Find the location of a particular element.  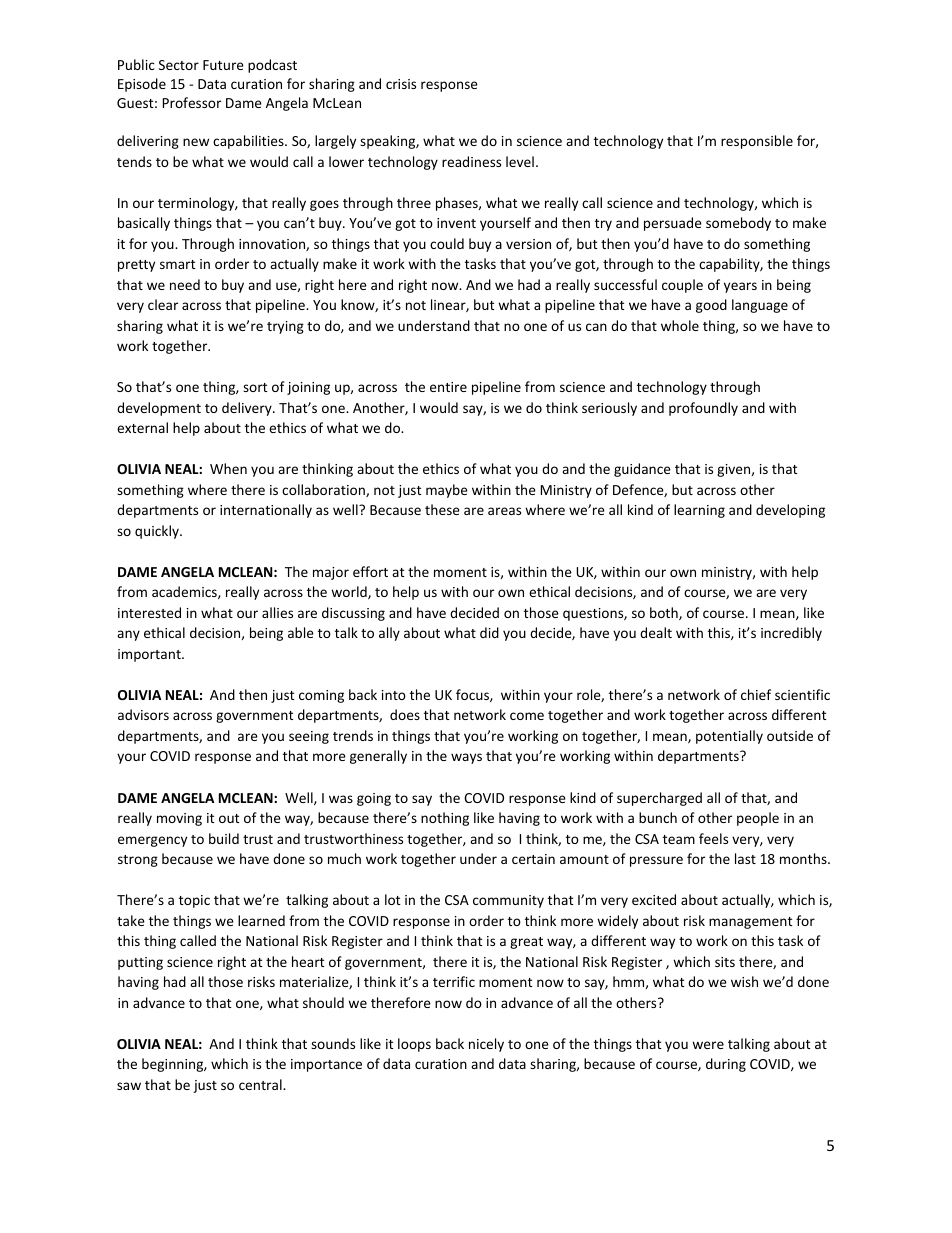

central is located at coordinates (261, 1084).
